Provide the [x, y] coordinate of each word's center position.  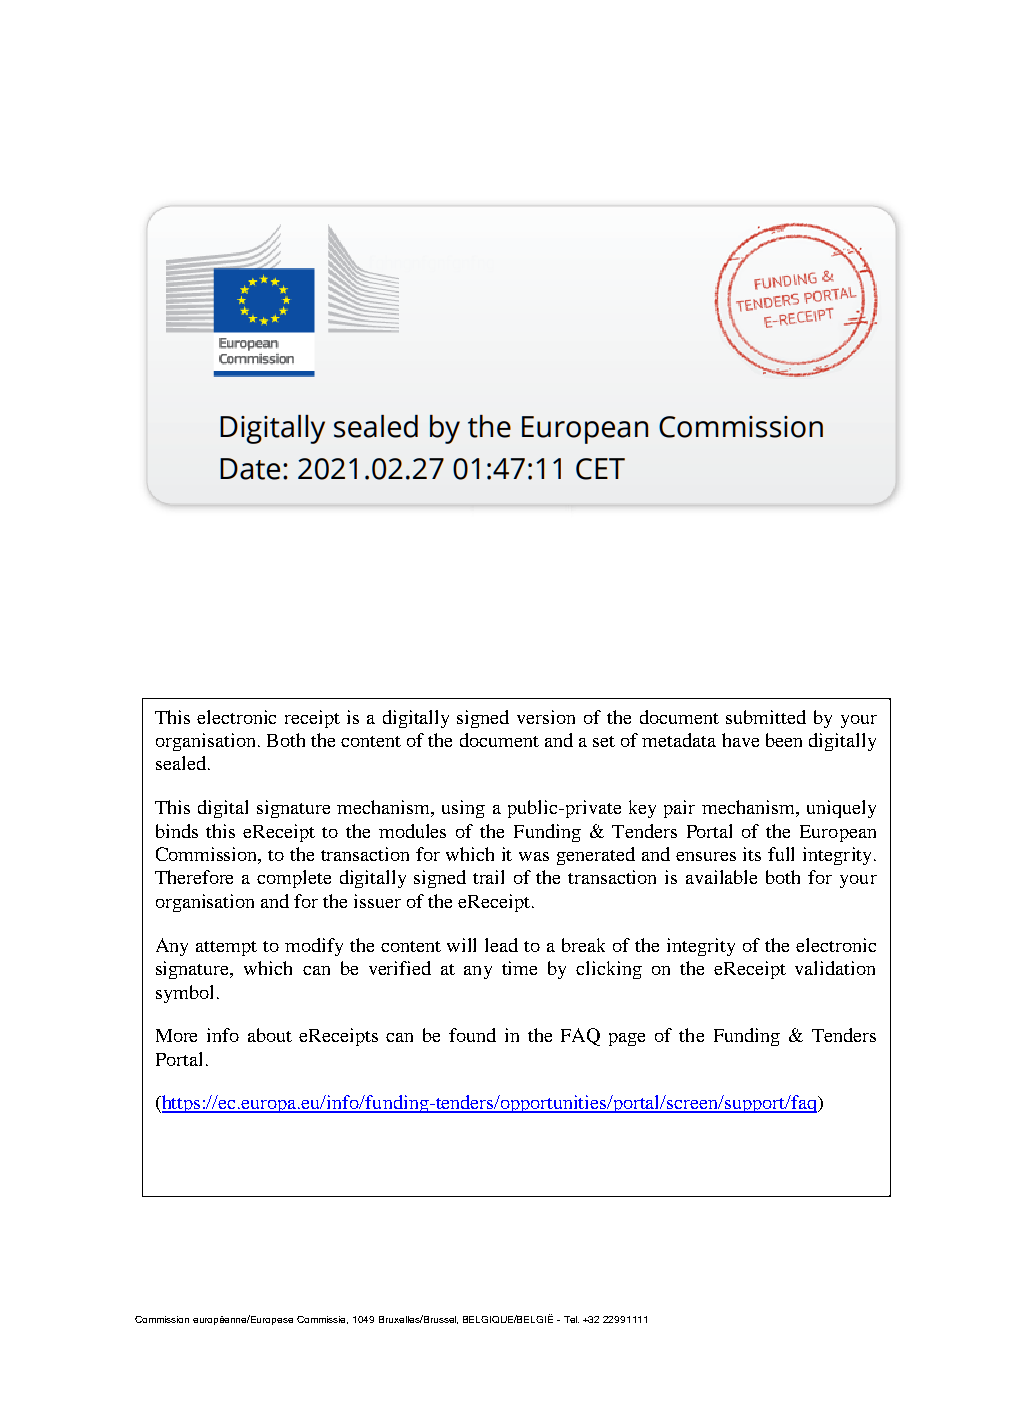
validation [835, 968]
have [740, 740]
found [472, 1035]
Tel [571, 1319]
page [627, 1039]
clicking [609, 970]
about [270, 1035]
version [546, 717]
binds [177, 831]
